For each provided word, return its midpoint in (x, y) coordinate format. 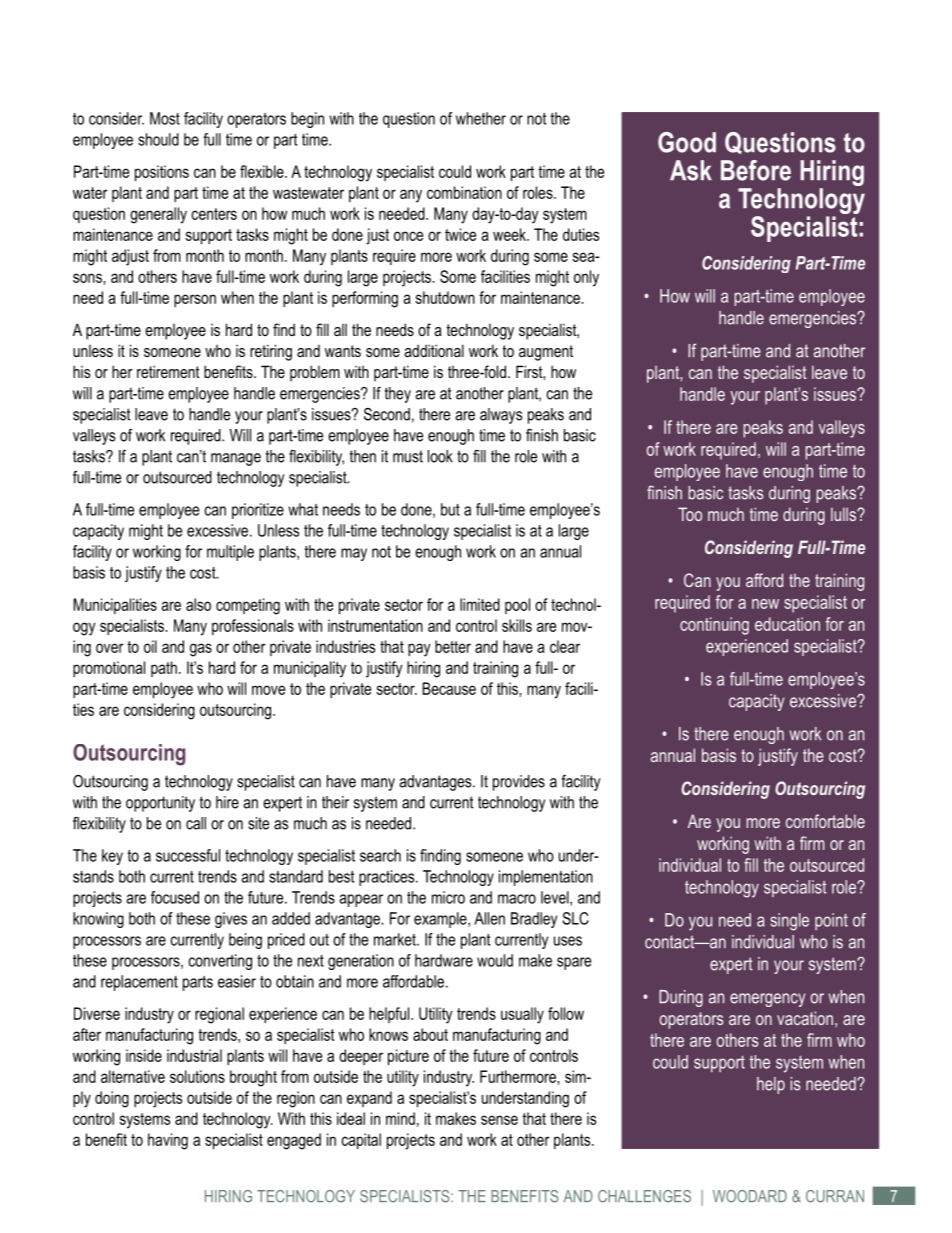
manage (236, 459)
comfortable (825, 821)
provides (519, 783)
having (168, 1141)
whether (481, 118)
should (158, 139)
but (450, 509)
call (196, 823)
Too (690, 514)
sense (499, 1120)
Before (756, 170)
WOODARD (750, 1196)
